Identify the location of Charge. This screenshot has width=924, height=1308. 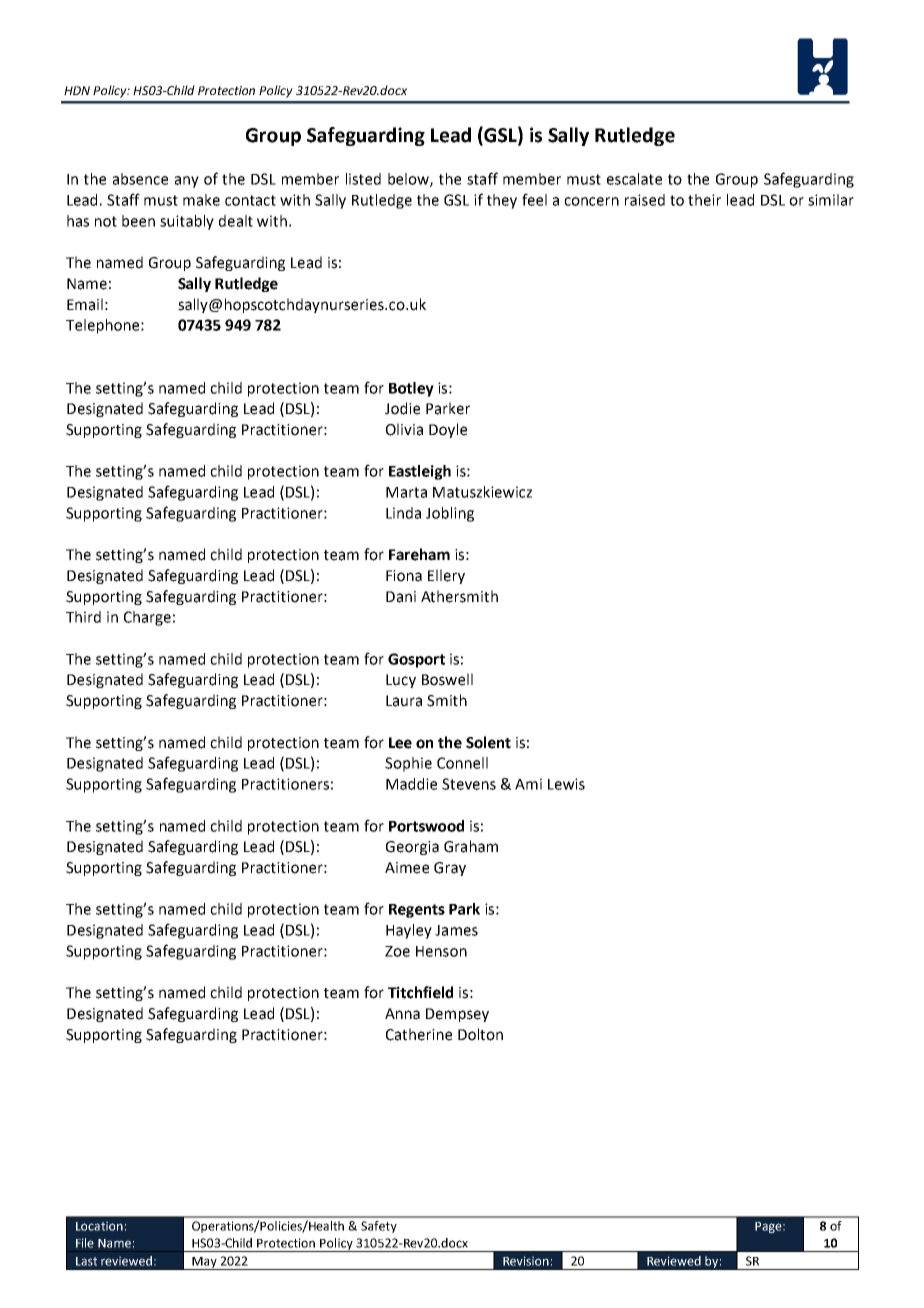
(147, 618).
